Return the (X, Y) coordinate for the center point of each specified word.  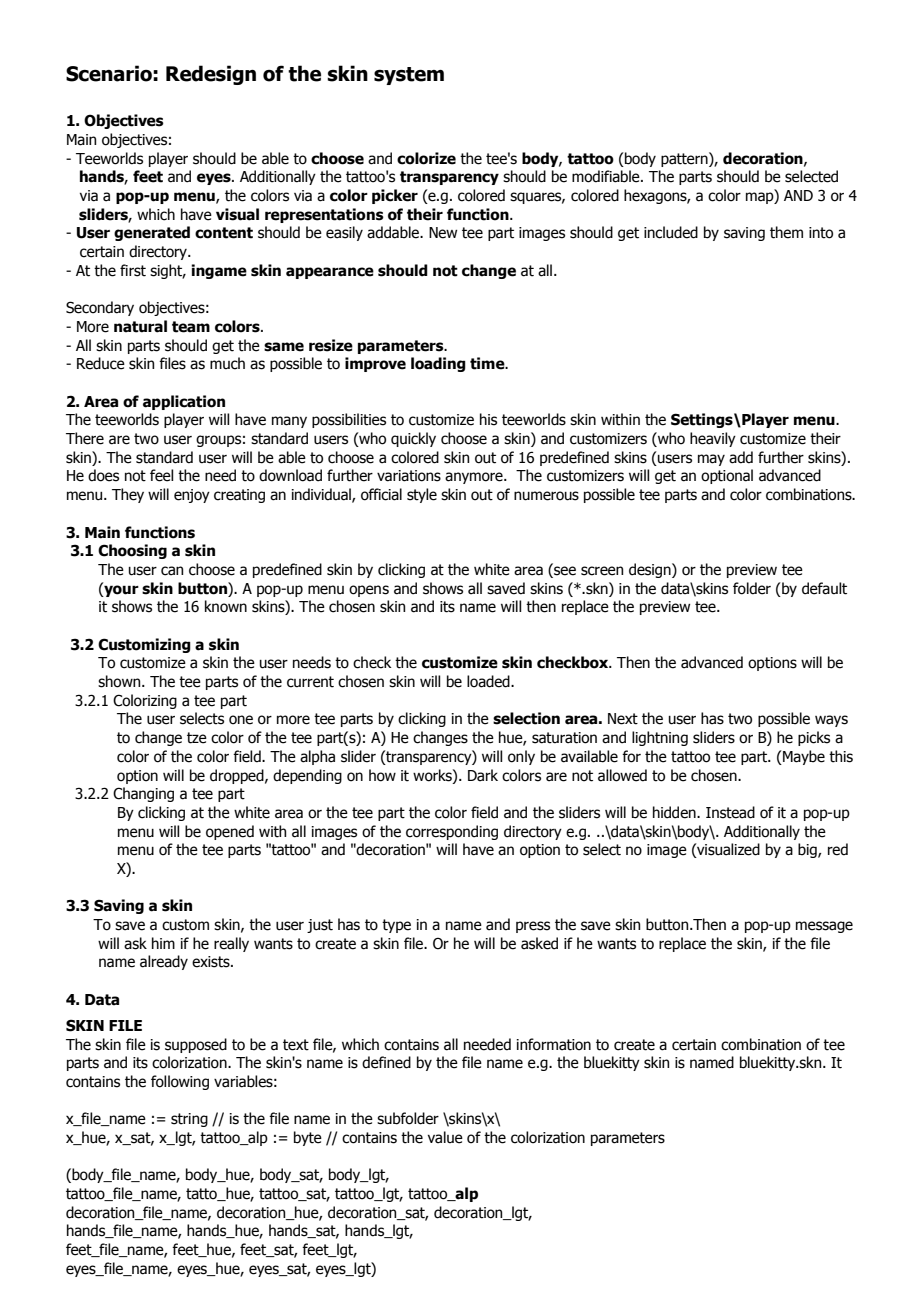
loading (438, 364)
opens (369, 591)
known (226, 606)
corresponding (452, 832)
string (189, 1120)
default (824, 588)
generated (152, 233)
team (191, 327)
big (808, 850)
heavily (713, 439)
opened (230, 832)
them (786, 232)
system (409, 76)
